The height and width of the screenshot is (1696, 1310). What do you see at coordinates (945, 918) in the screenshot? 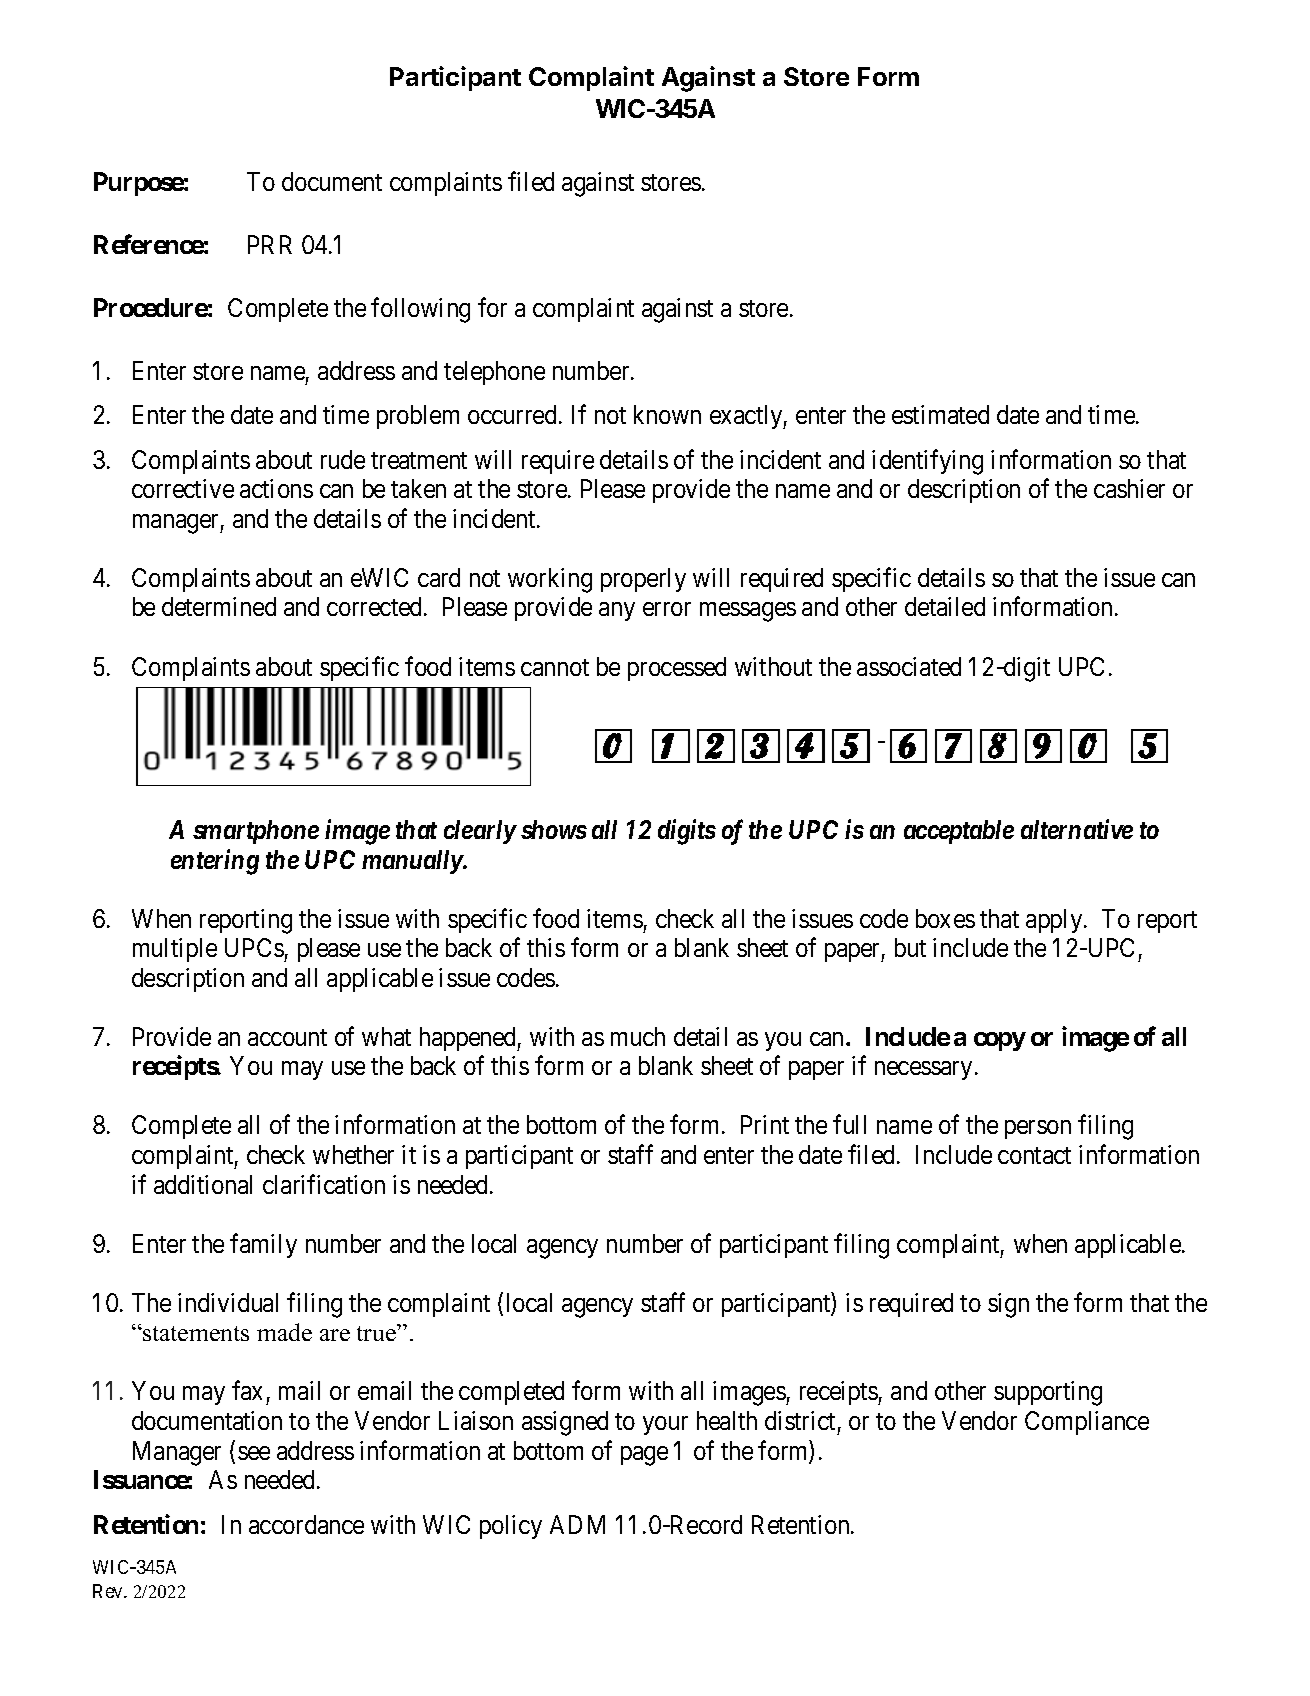
I see `boxes` at bounding box center [945, 918].
